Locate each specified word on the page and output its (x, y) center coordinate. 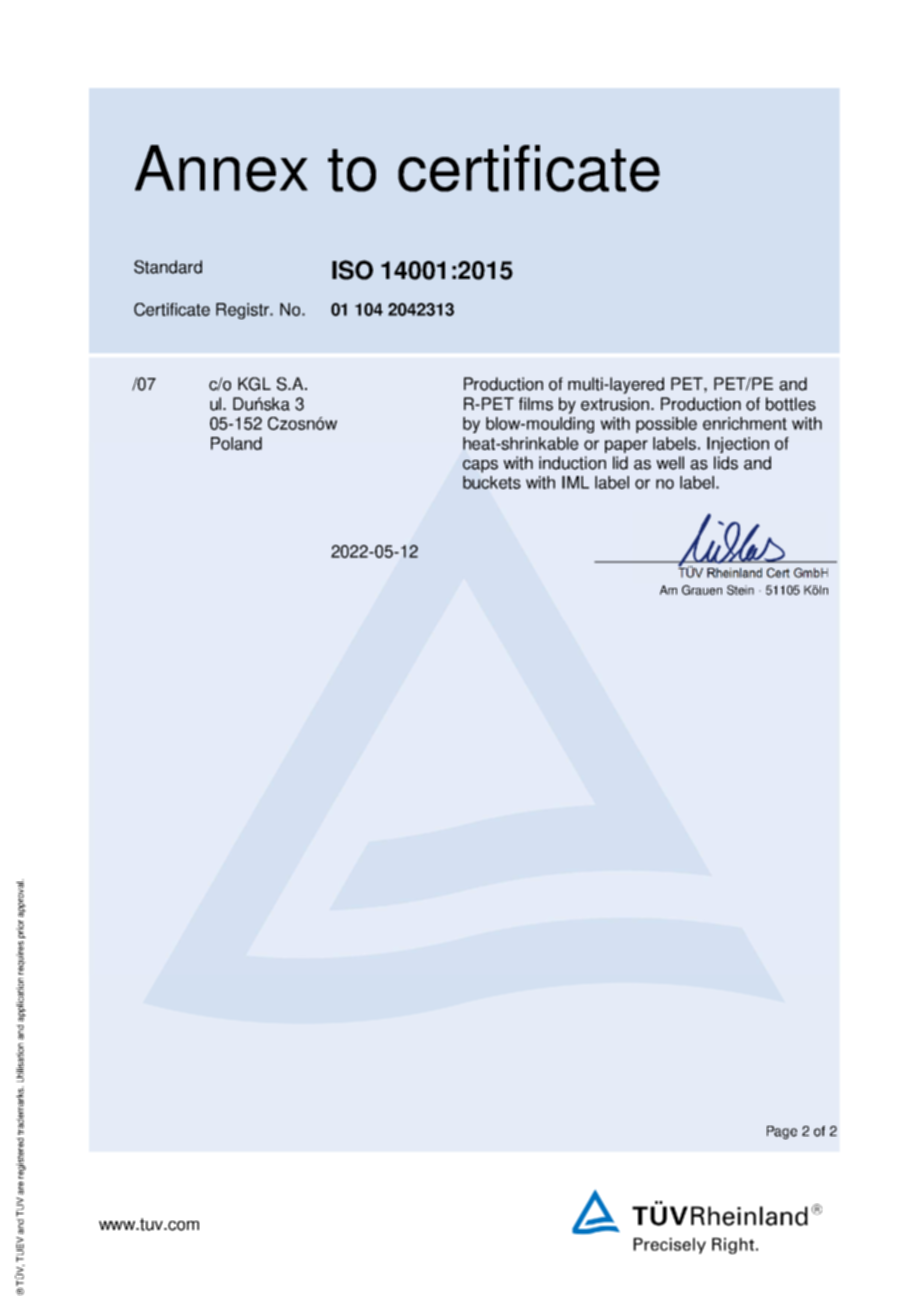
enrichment (745, 423)
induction (572, 463)
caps (480, 466)
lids (726, 463)
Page (782, 1132)
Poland (236, 443)
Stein (740, 590)
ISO (352, 270)
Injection (738, 445)
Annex (221, 168)
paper (626, 446)
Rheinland (734, 573)
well (670, 463)
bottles (791, 404)
